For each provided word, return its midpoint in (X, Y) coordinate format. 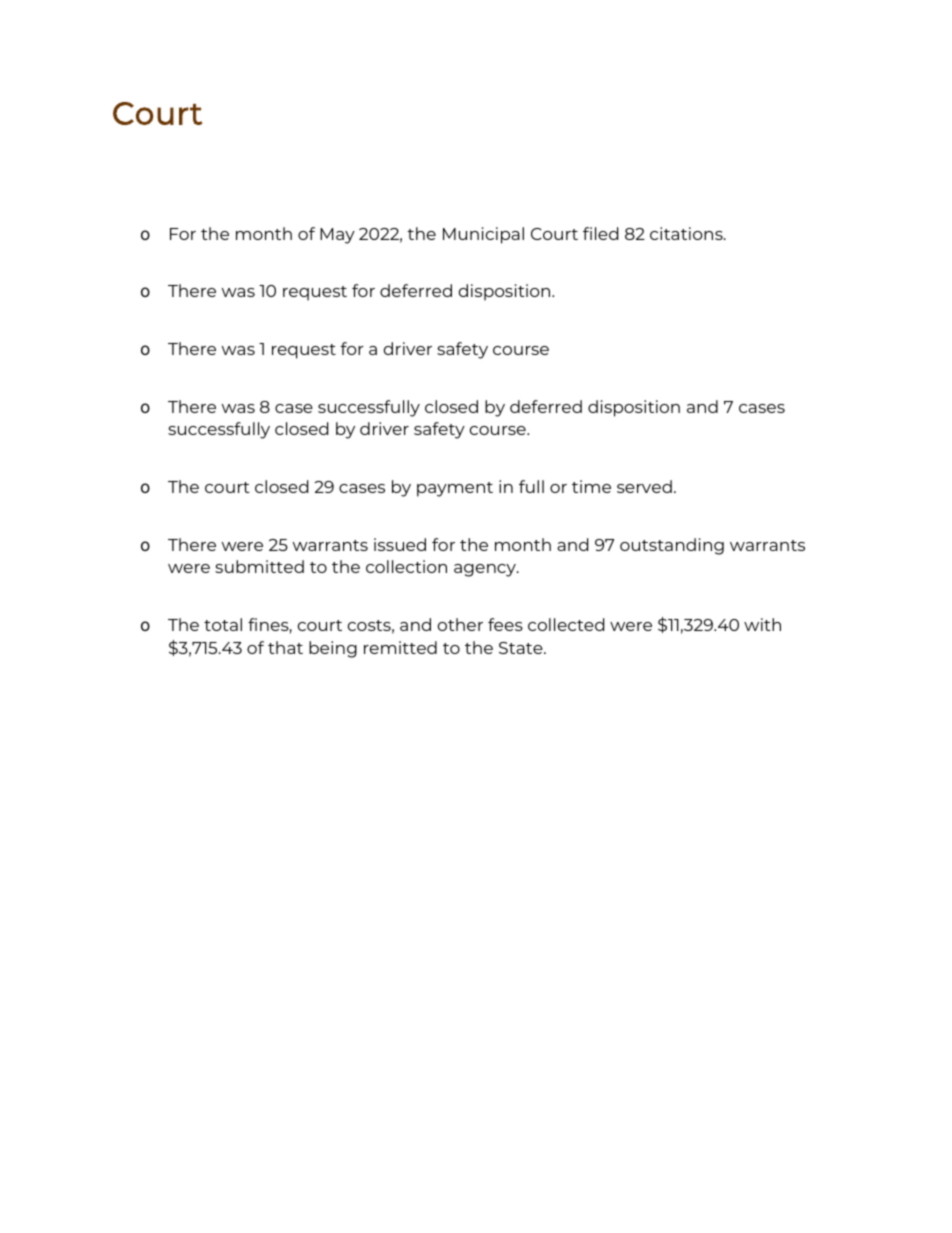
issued (400, 544)
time (591, 486)
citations (687, 233)
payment (455, 489)
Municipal (483, 235)
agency (486, 570)
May (337, 236)
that (285, 647)
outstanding (672, 546)
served (644, 486)
